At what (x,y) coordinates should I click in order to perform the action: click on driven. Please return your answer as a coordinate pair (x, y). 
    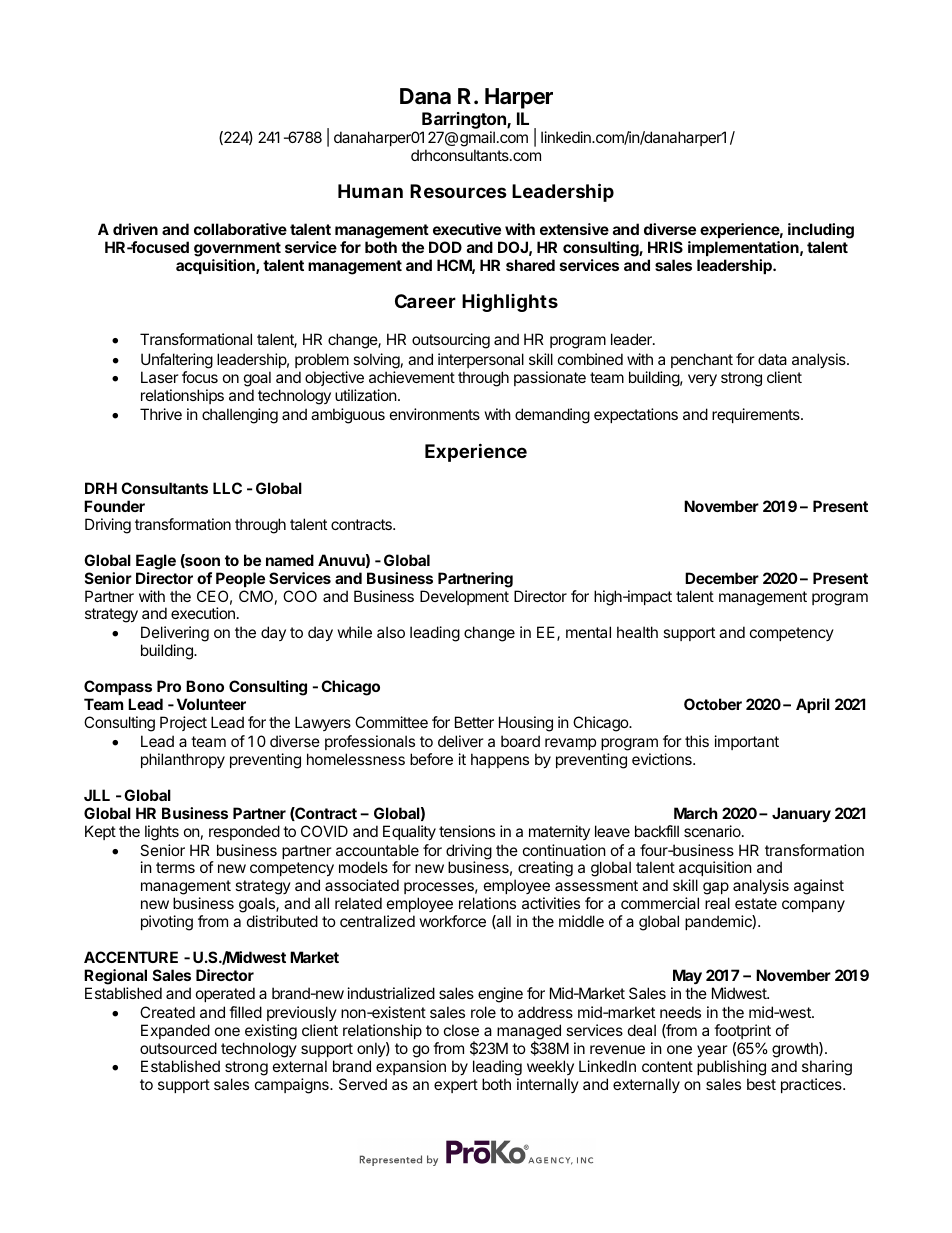
    Looking at the image, I should click on (135, 229).
